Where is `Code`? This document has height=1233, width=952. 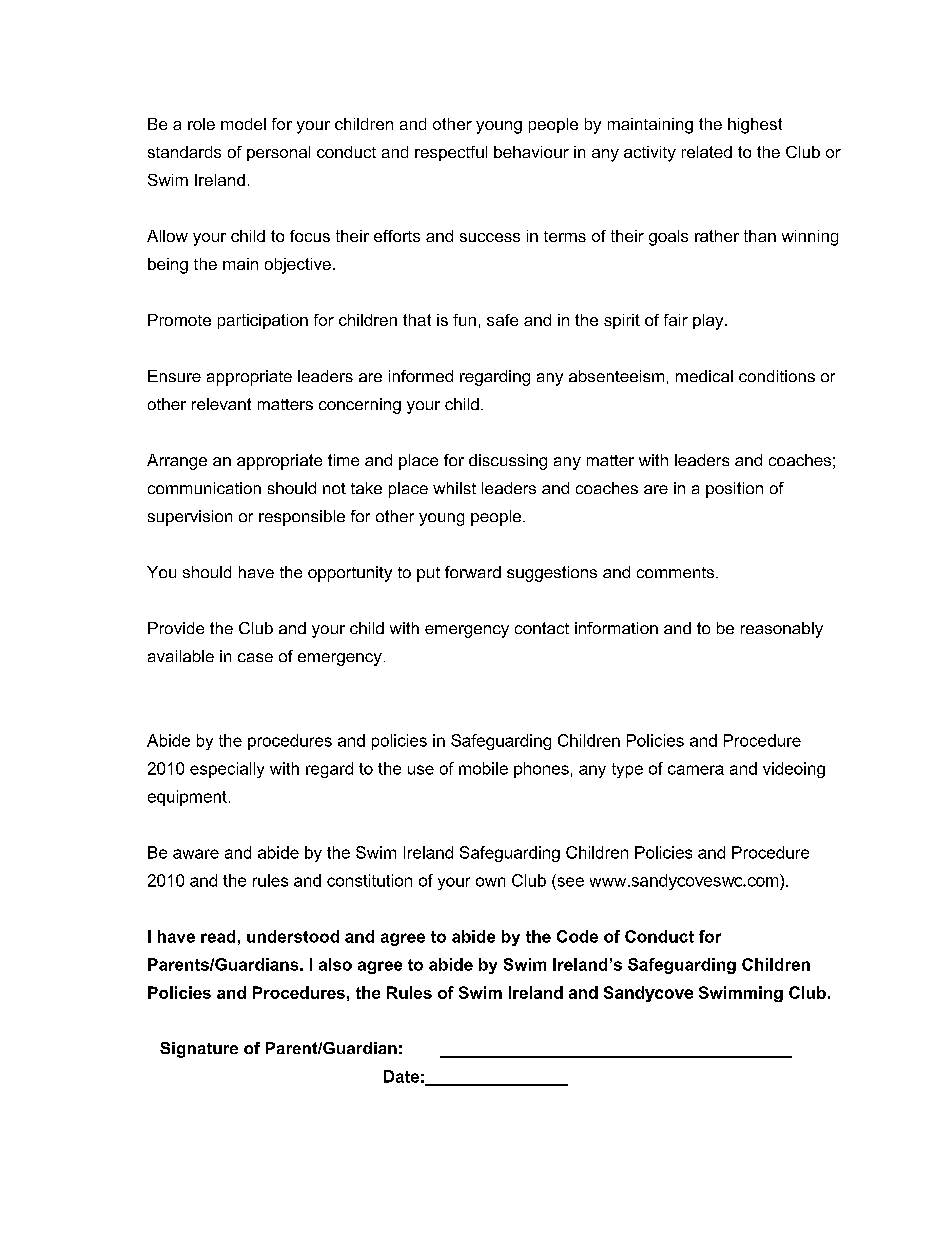
Code is located at coordinates (577, 936).
